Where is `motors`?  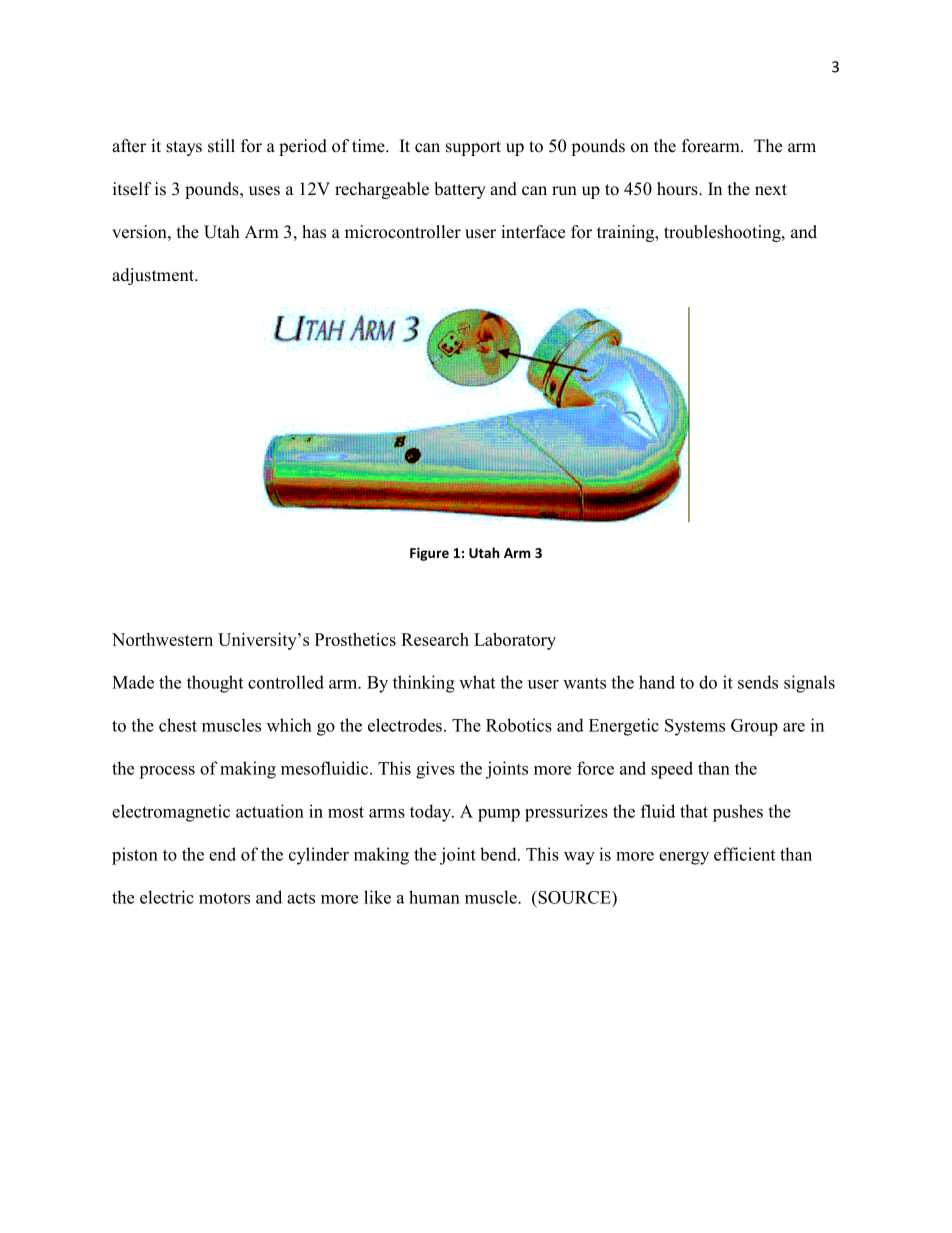
motors is located at coordinates (224, 898).
